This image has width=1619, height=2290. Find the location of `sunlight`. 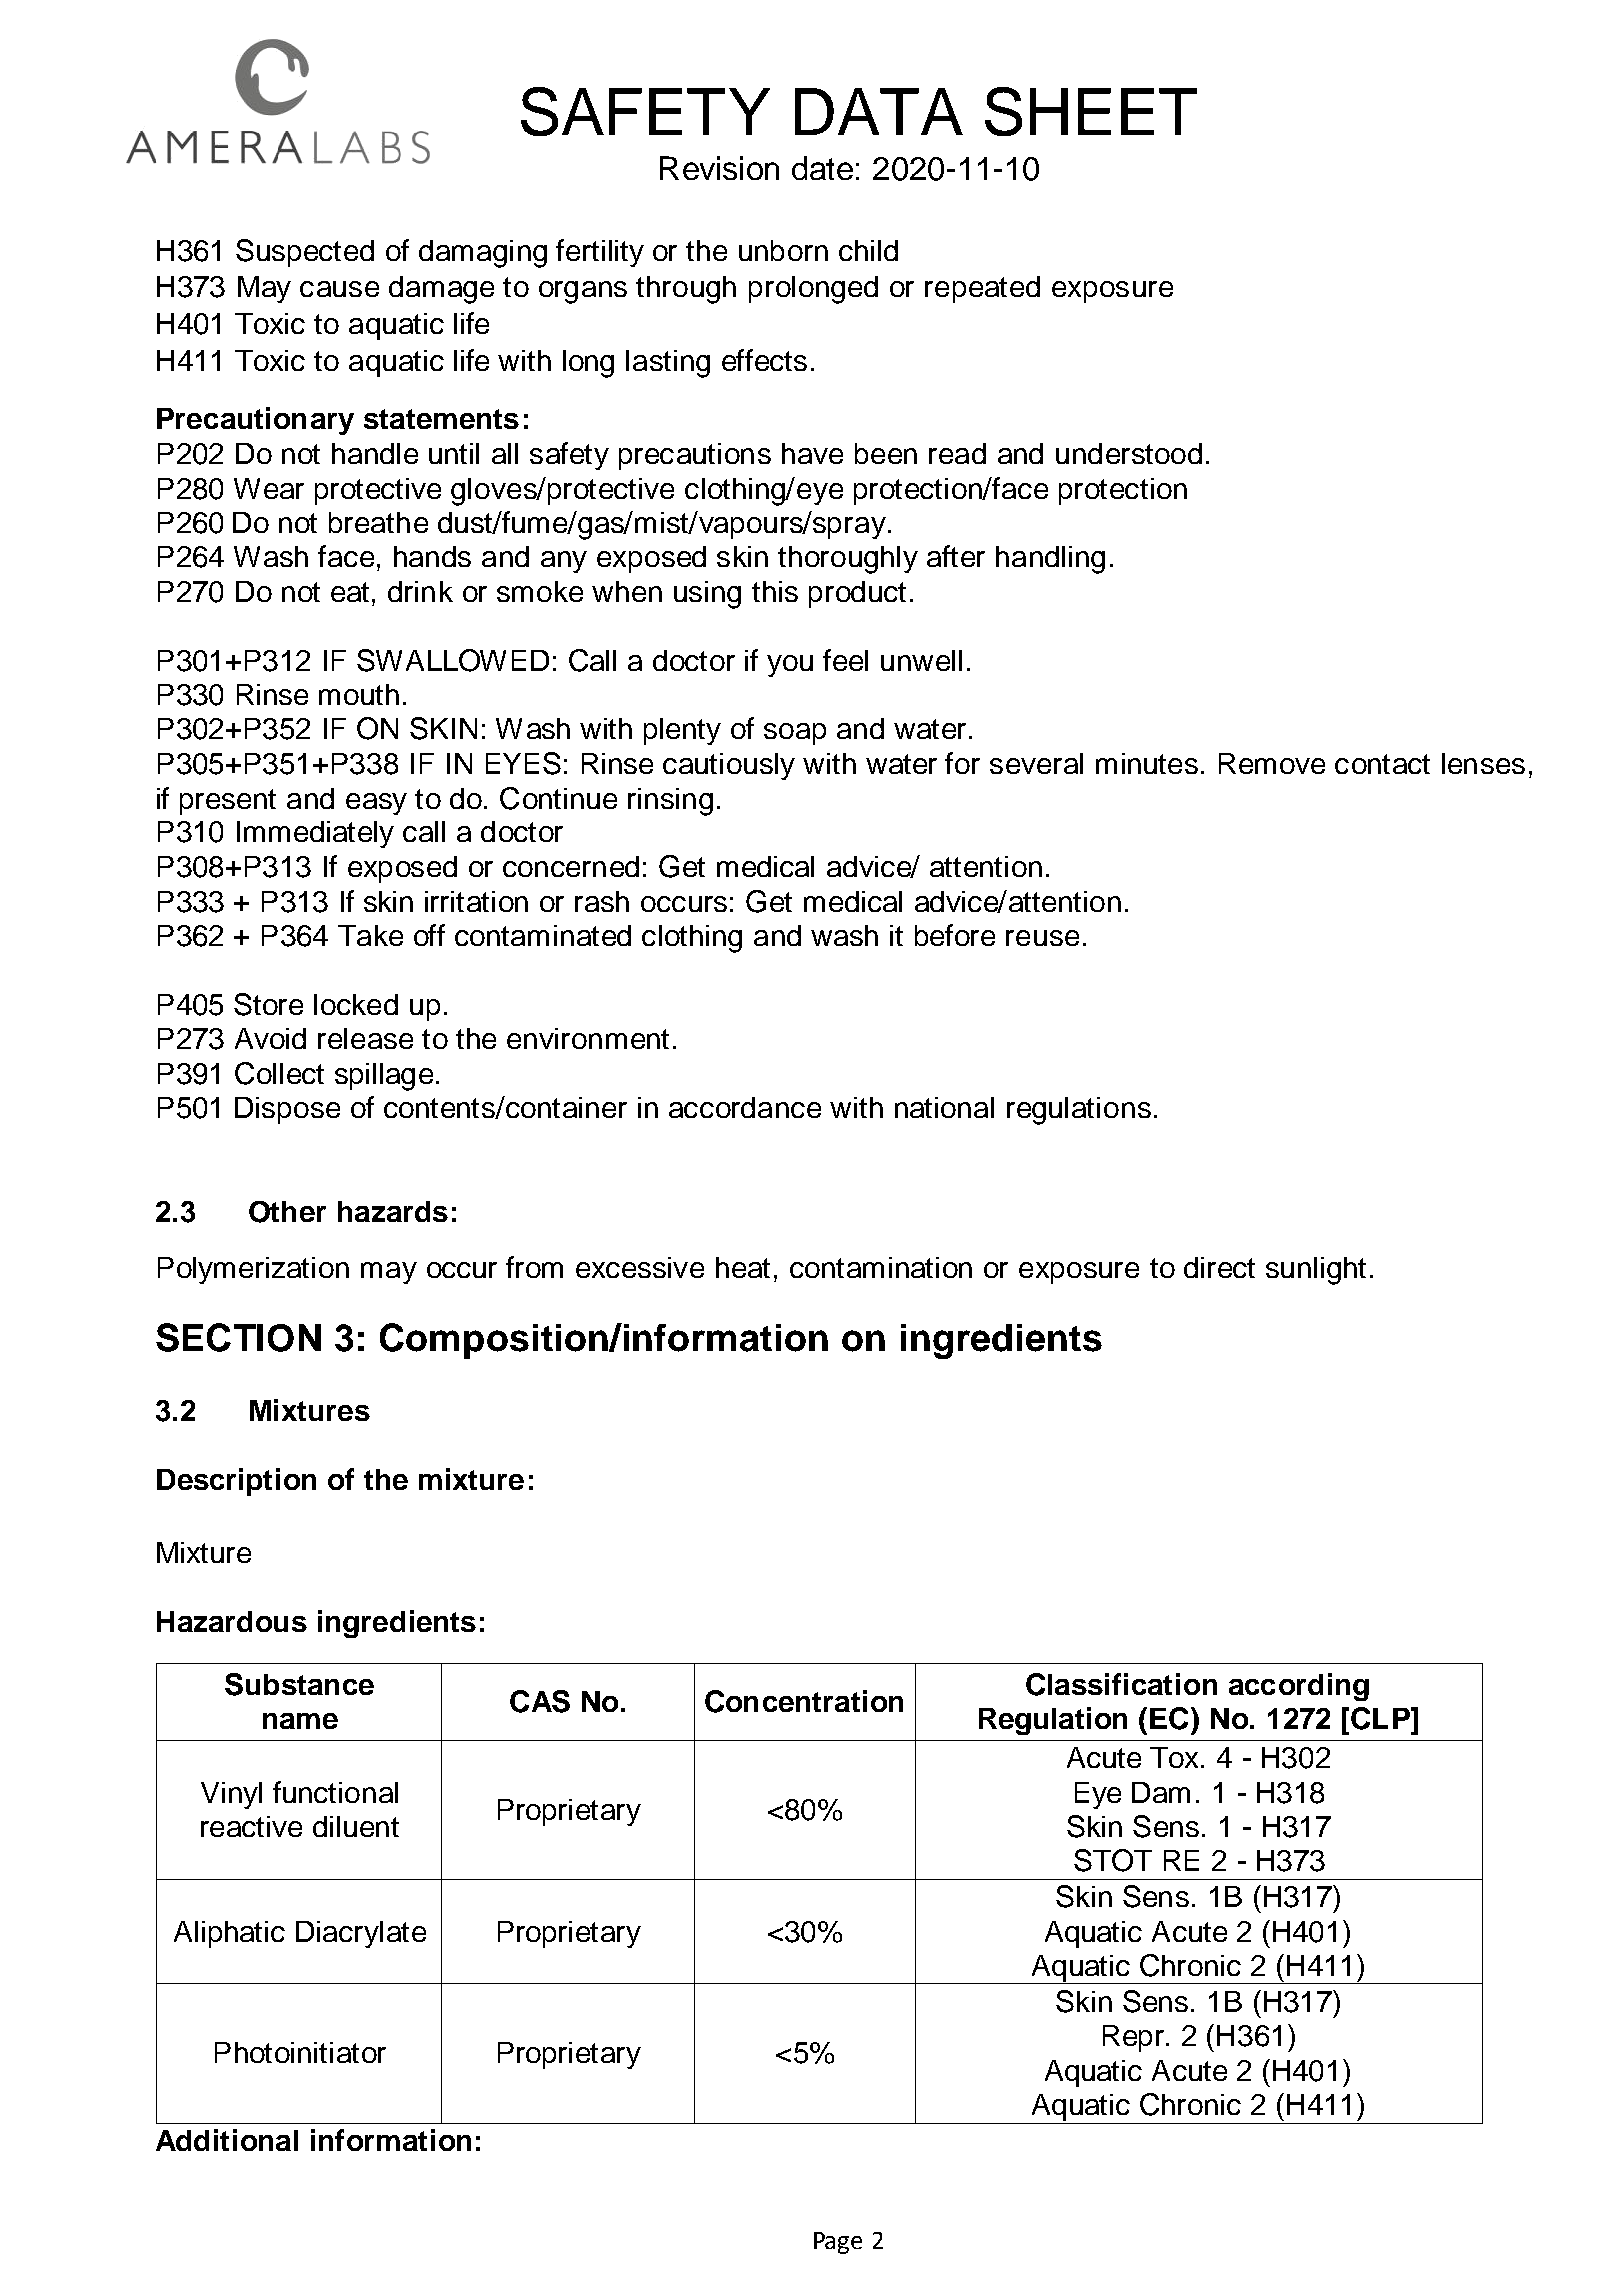

sunlight is located at coordinates (1316, 1271).
